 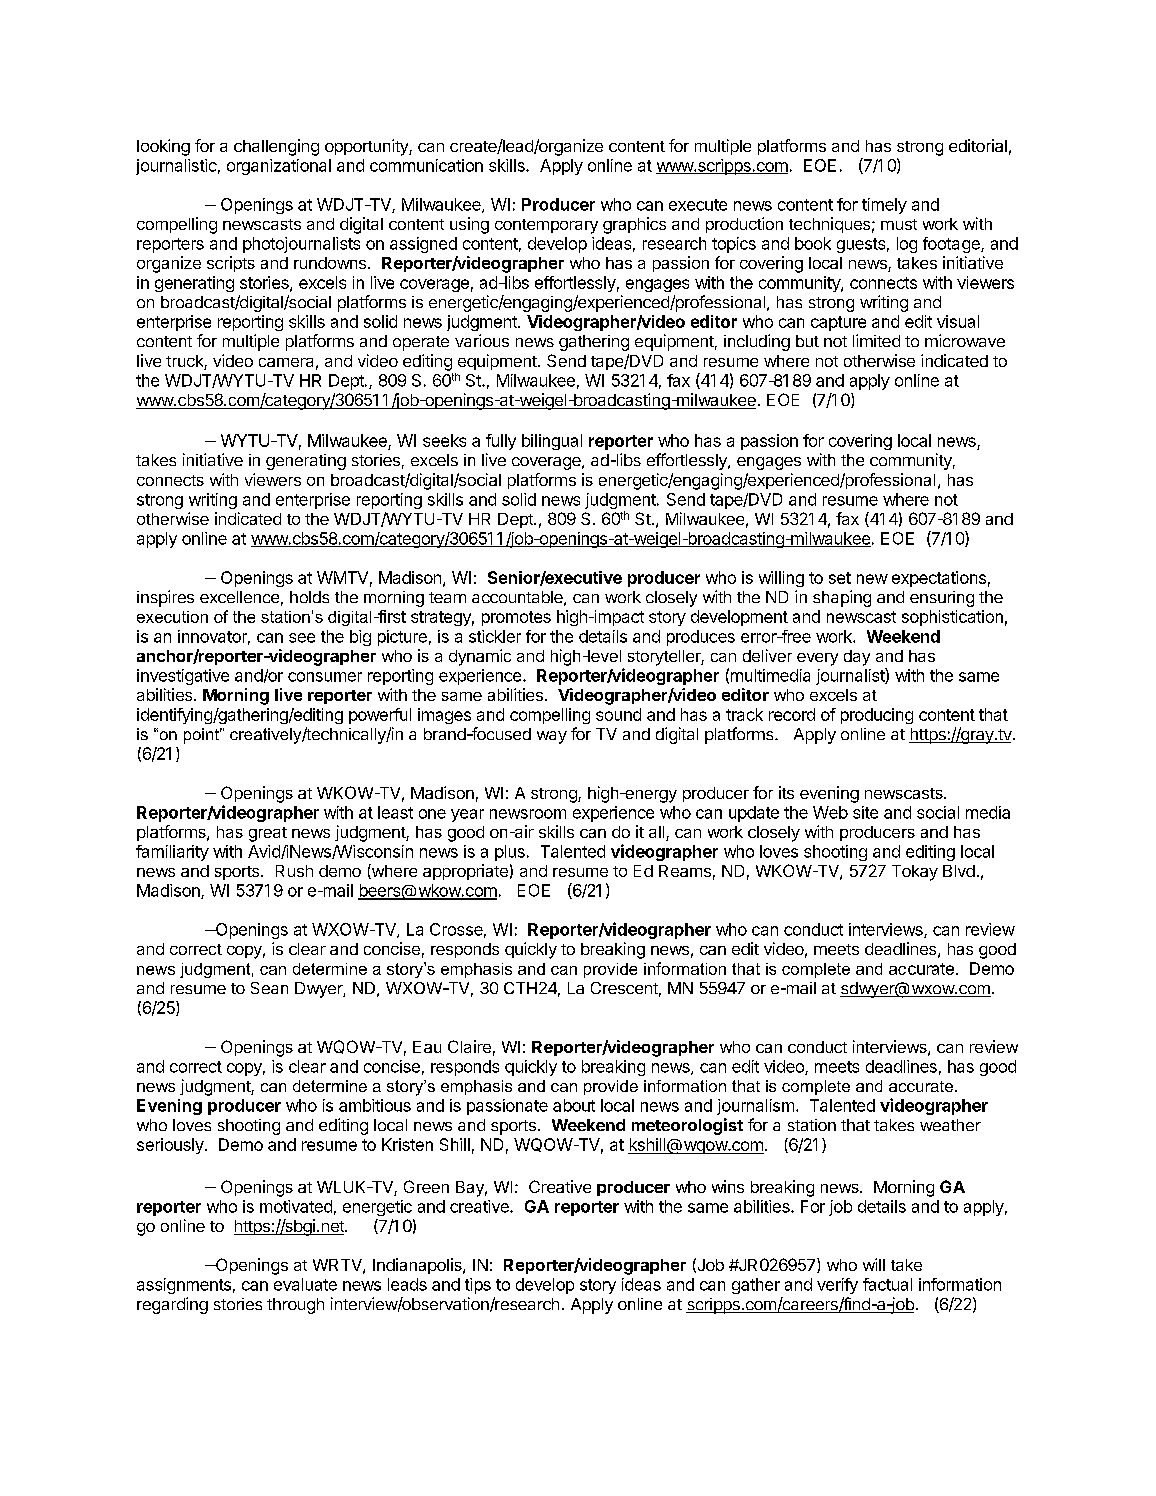 I want to click on evaluate, so click(x=305, y=1284).
